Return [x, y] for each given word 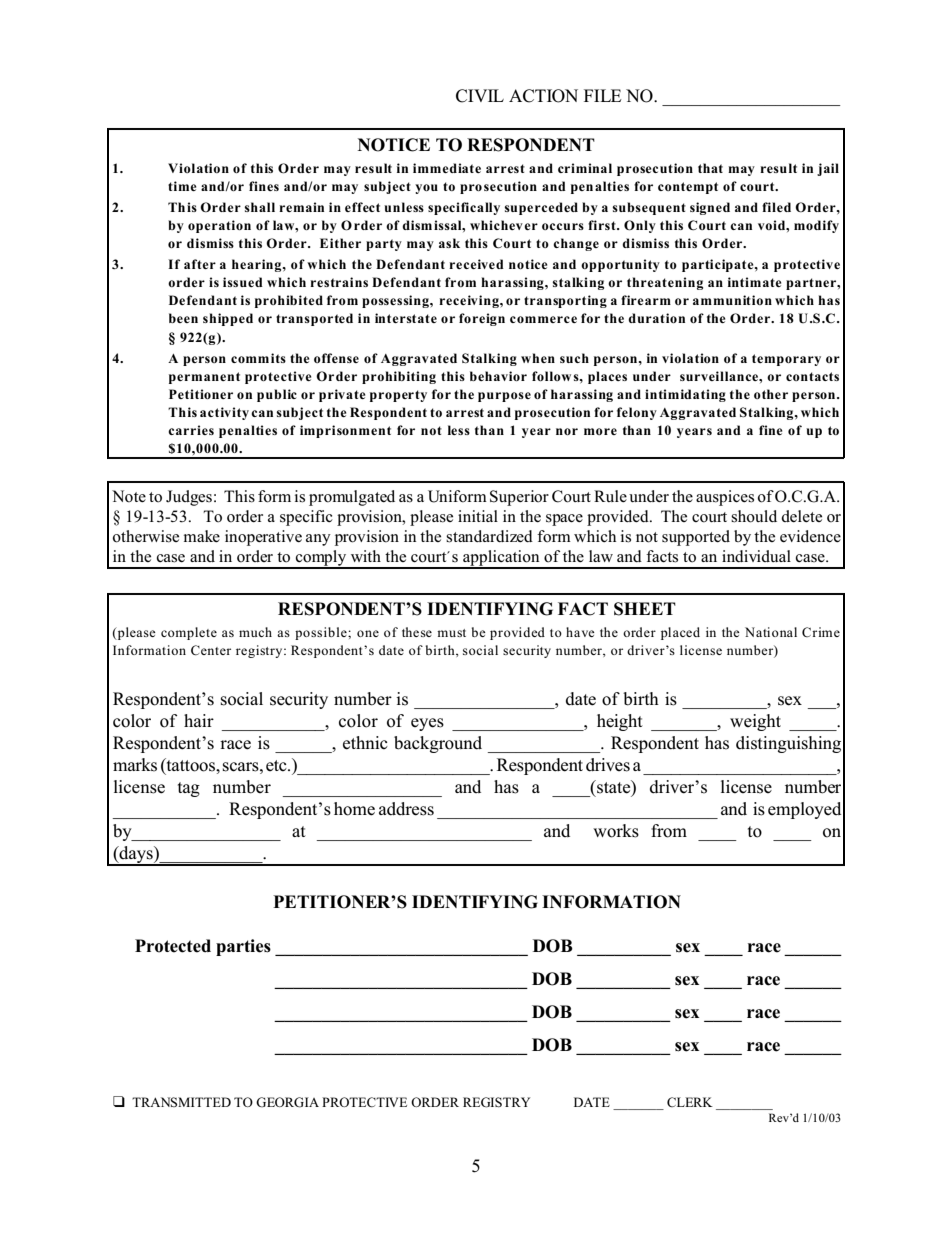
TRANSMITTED [181, 1102]
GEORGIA [287, 1102]
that [710, 168]
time [182, 186]
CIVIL [480, 96]
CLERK [690, 1102]
